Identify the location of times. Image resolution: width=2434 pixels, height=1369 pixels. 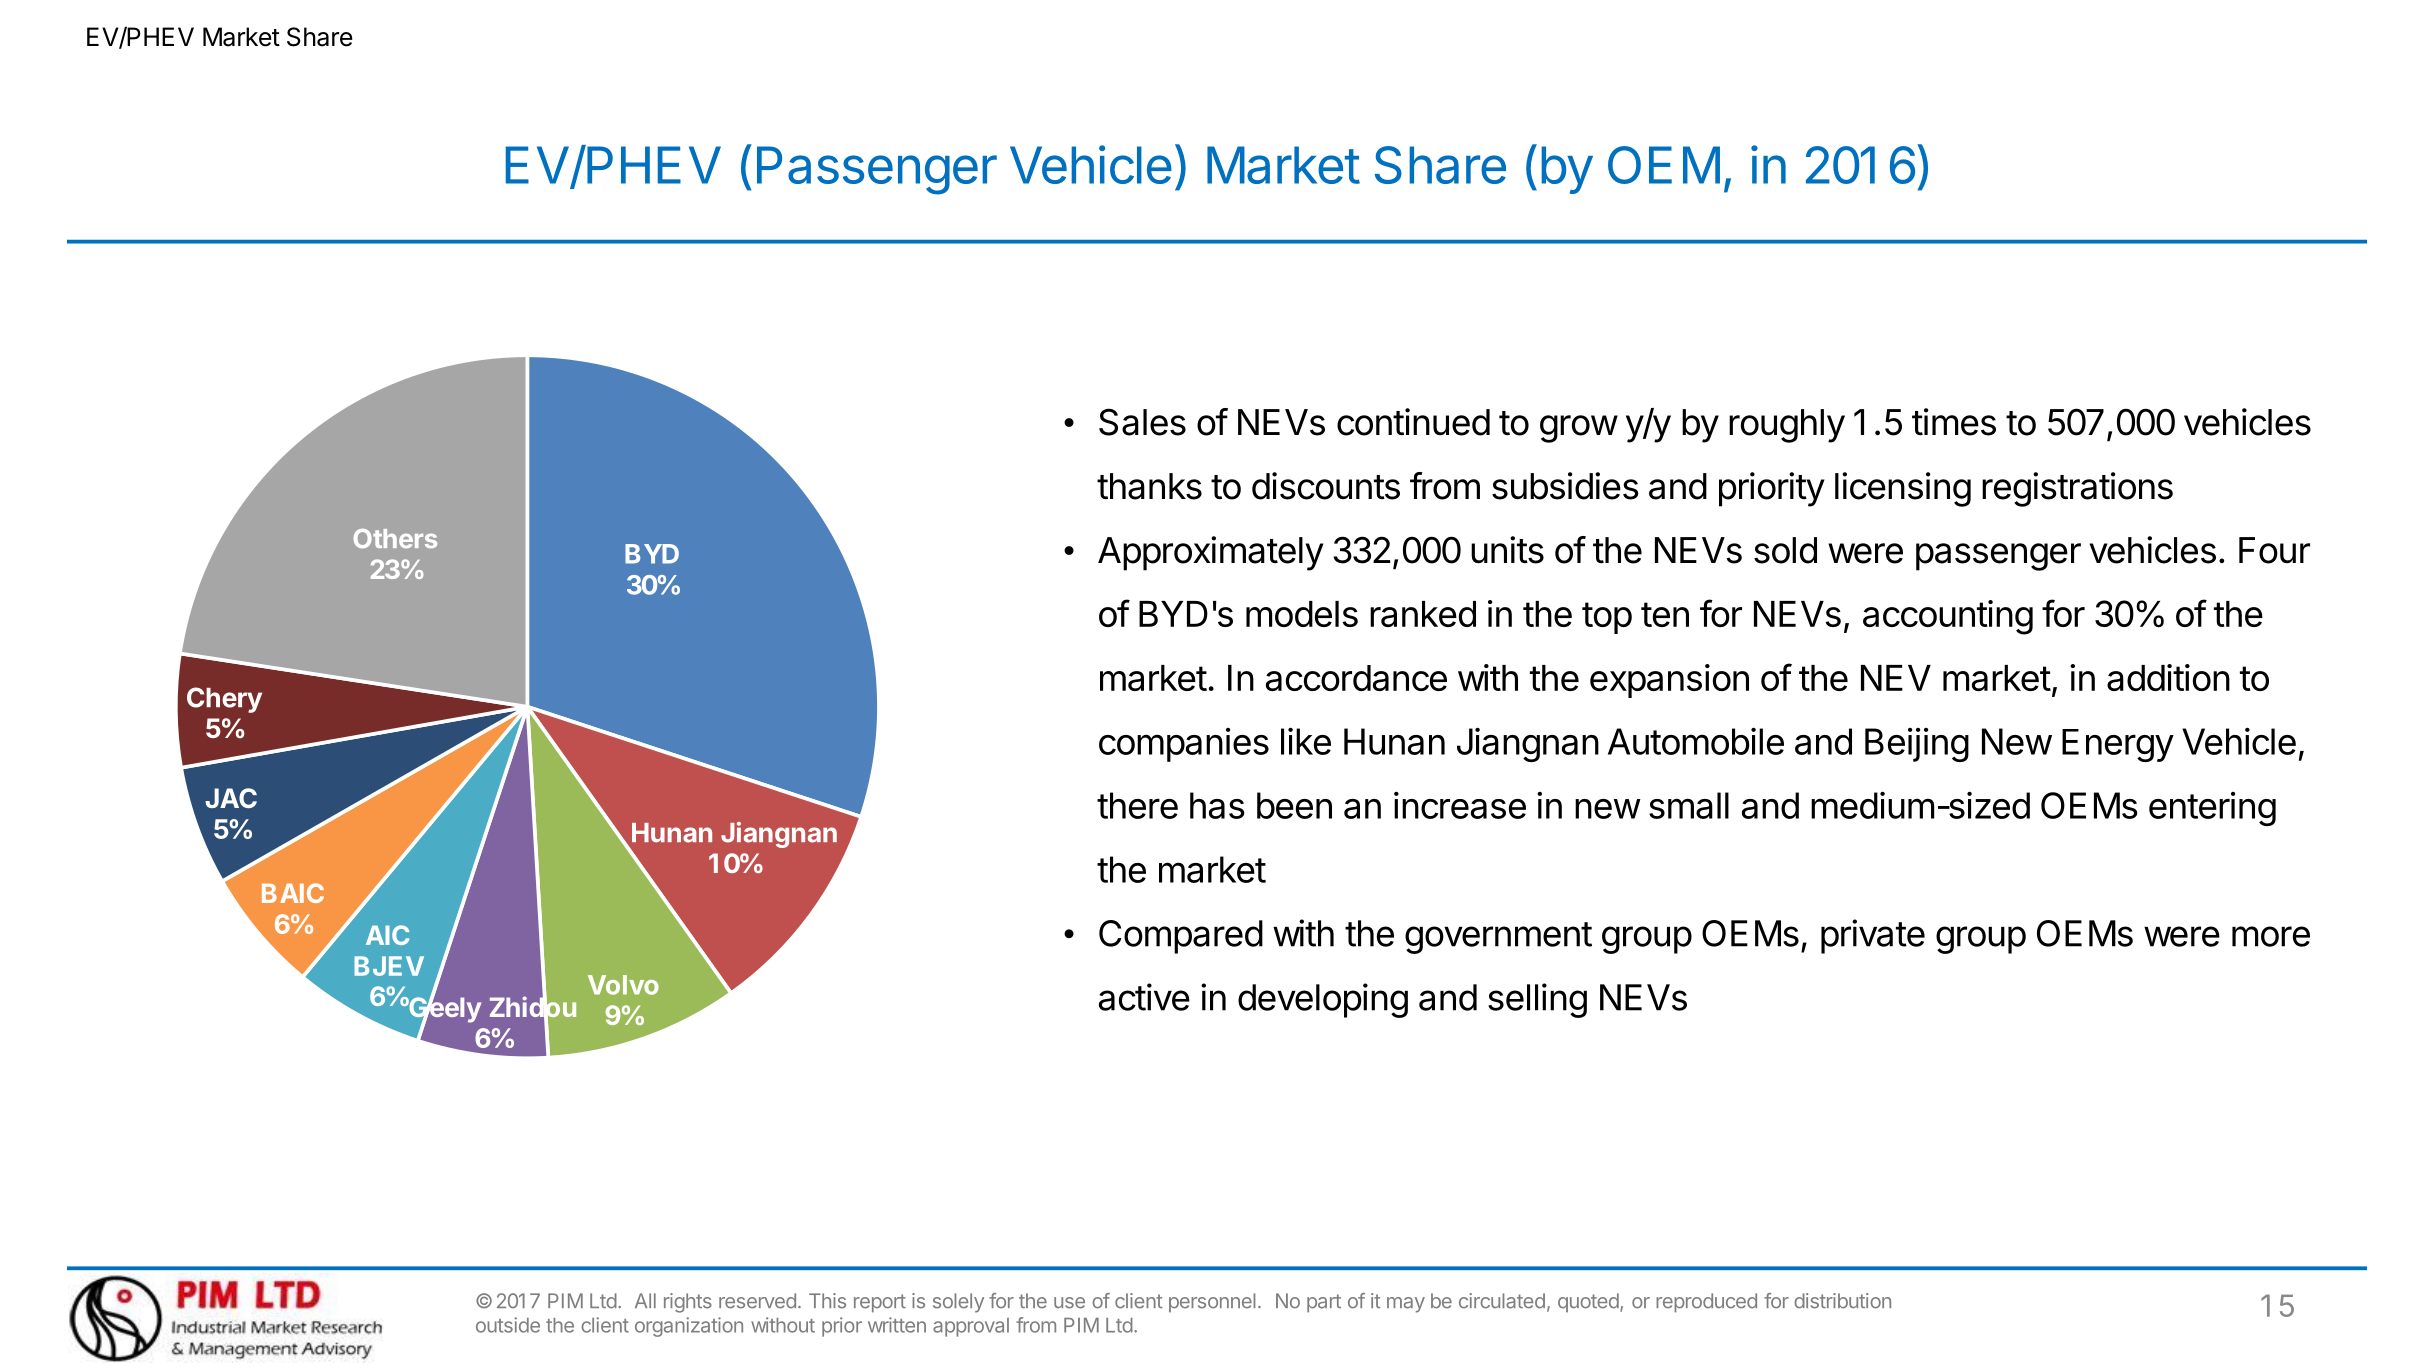
(1954, 422).
